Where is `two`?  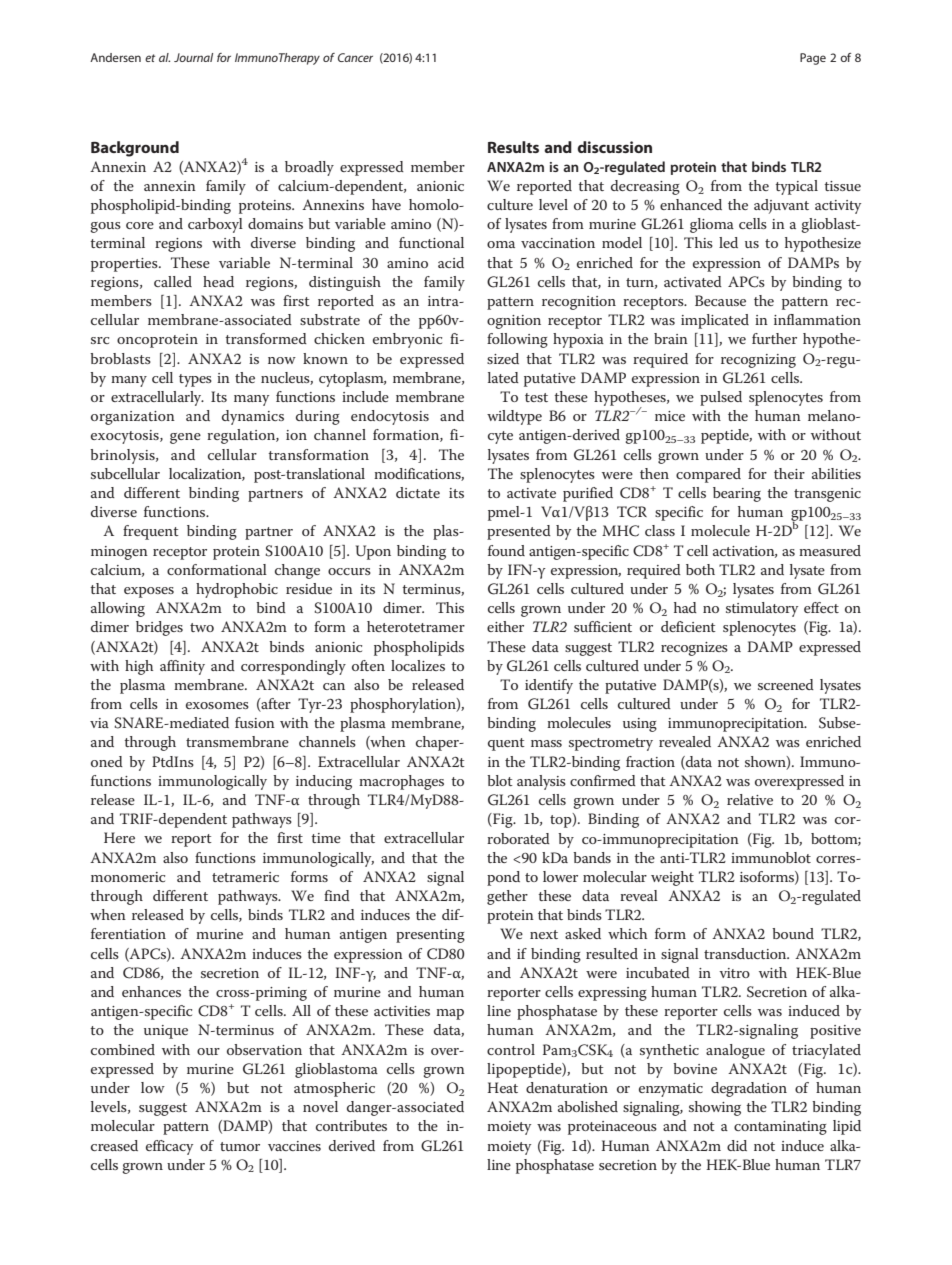 two is located at coordinates (202, 627).
